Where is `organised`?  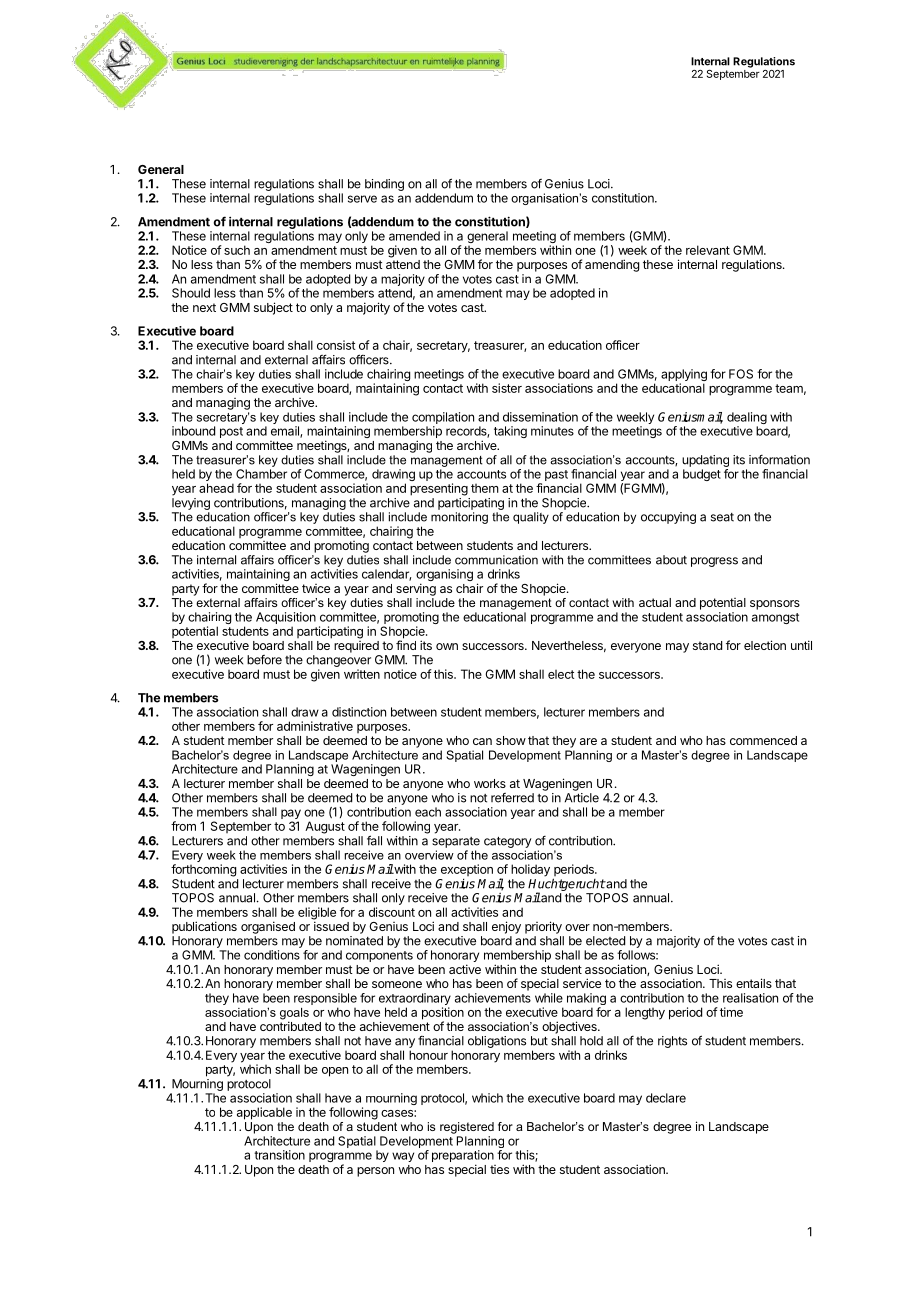
organised is located at coordinates (268, 927).
